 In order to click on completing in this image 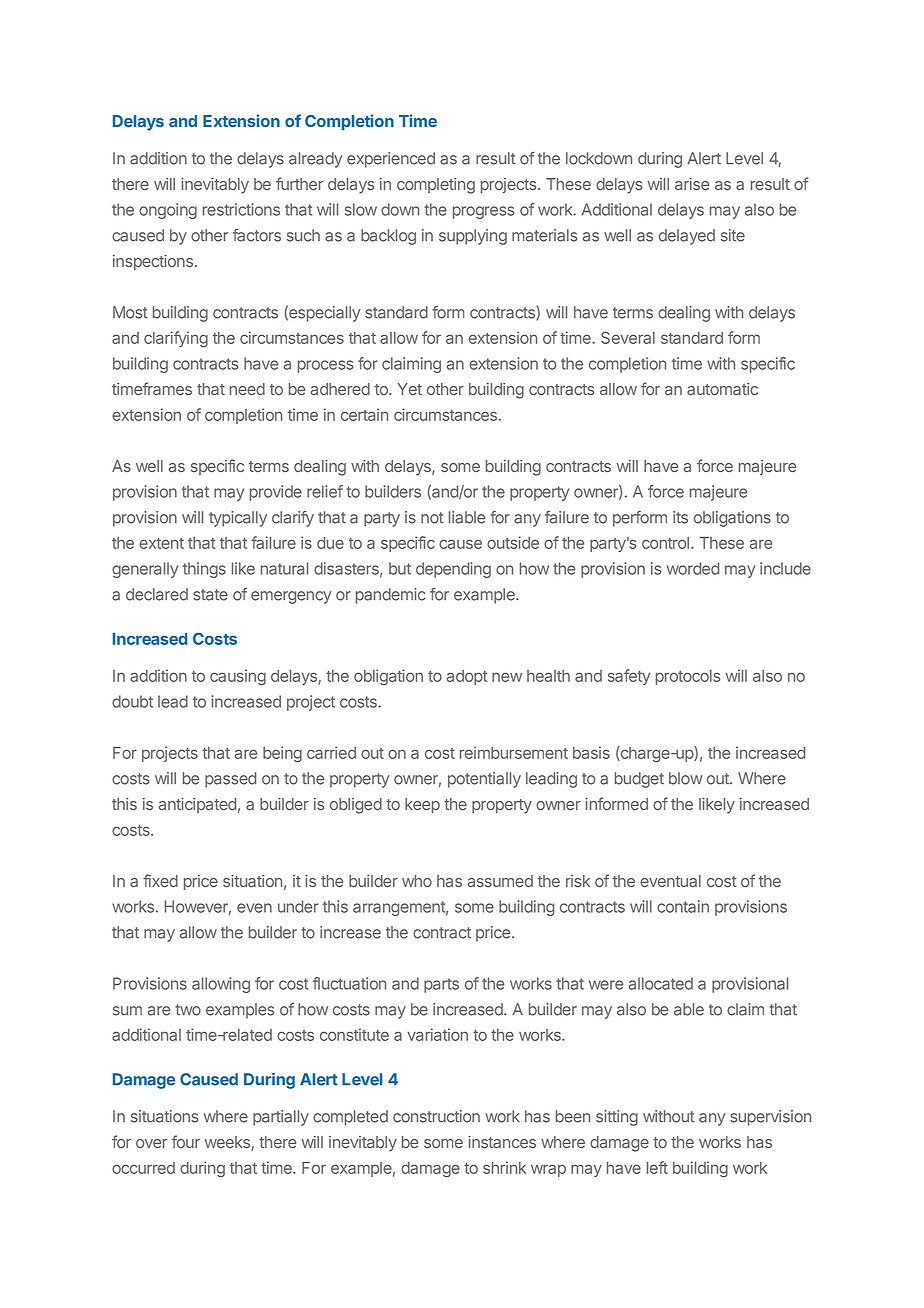, I will do `click(436, 186)`.
